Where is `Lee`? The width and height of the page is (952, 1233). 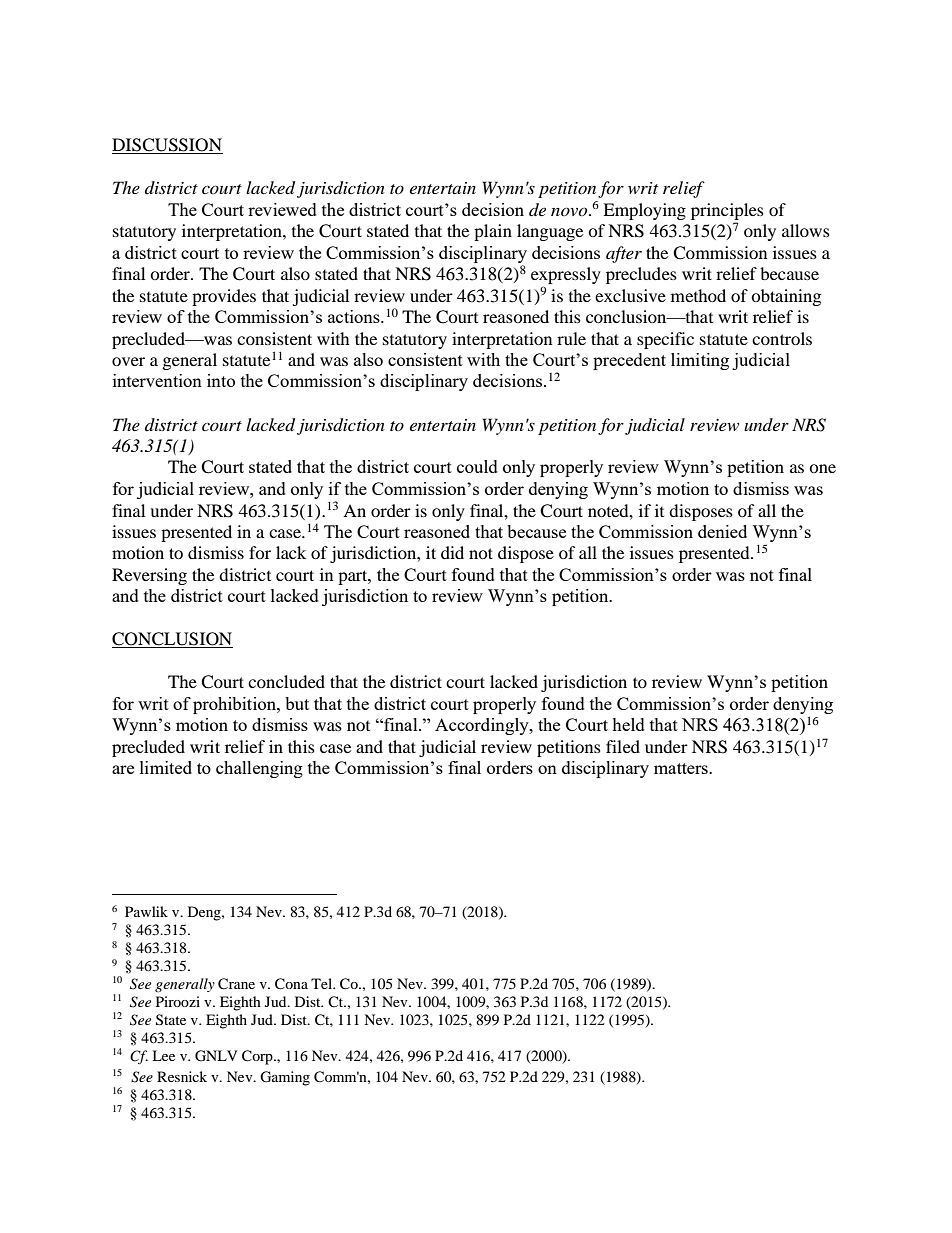
Lee is located at coordinates (163, 1055).
